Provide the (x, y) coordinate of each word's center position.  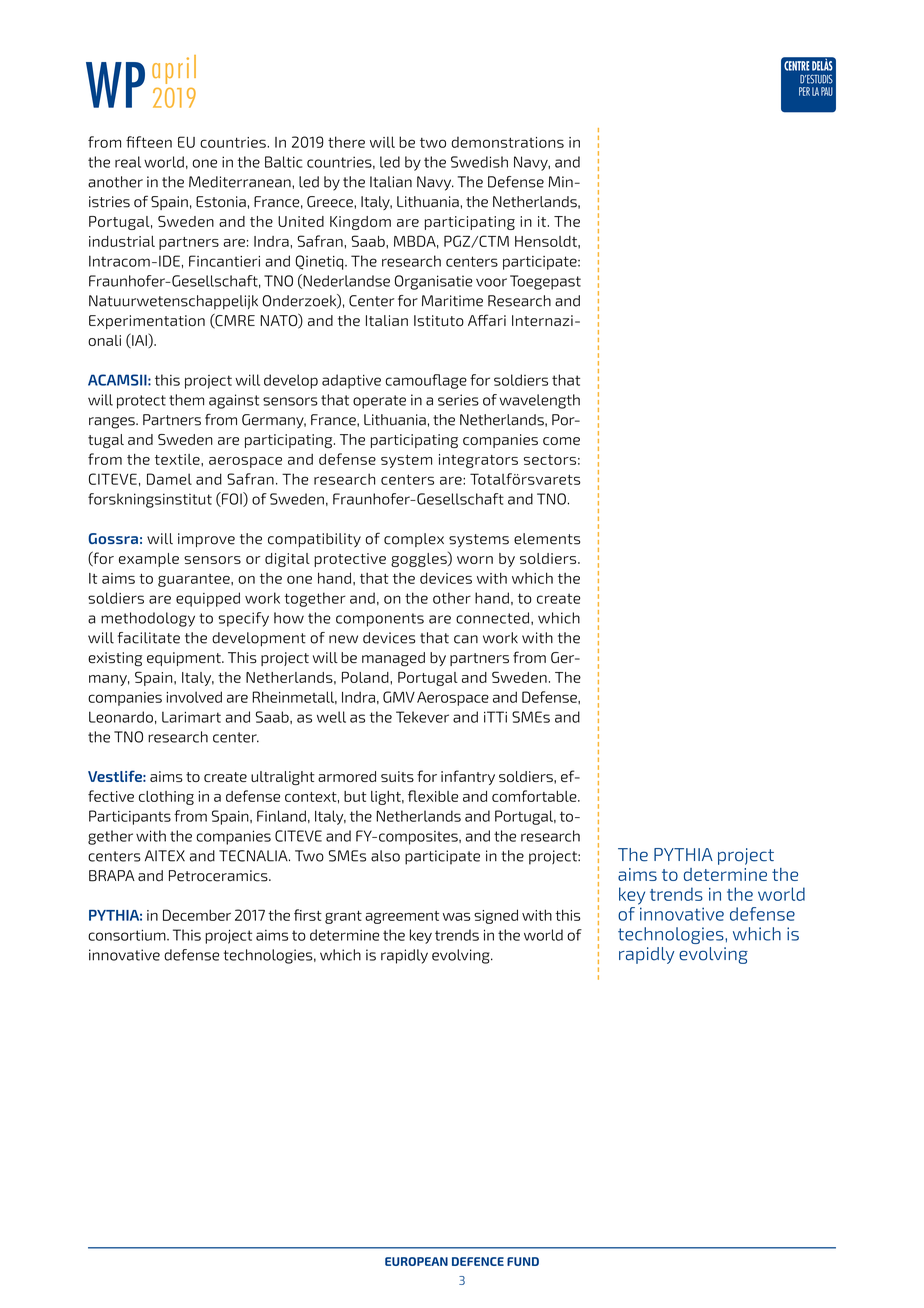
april (174, 69)
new (343, 639)
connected (492, 618)
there (346, 142)
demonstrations (508, 142)
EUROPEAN (416, 1261)
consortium (128, 935)
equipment (185, 659)
